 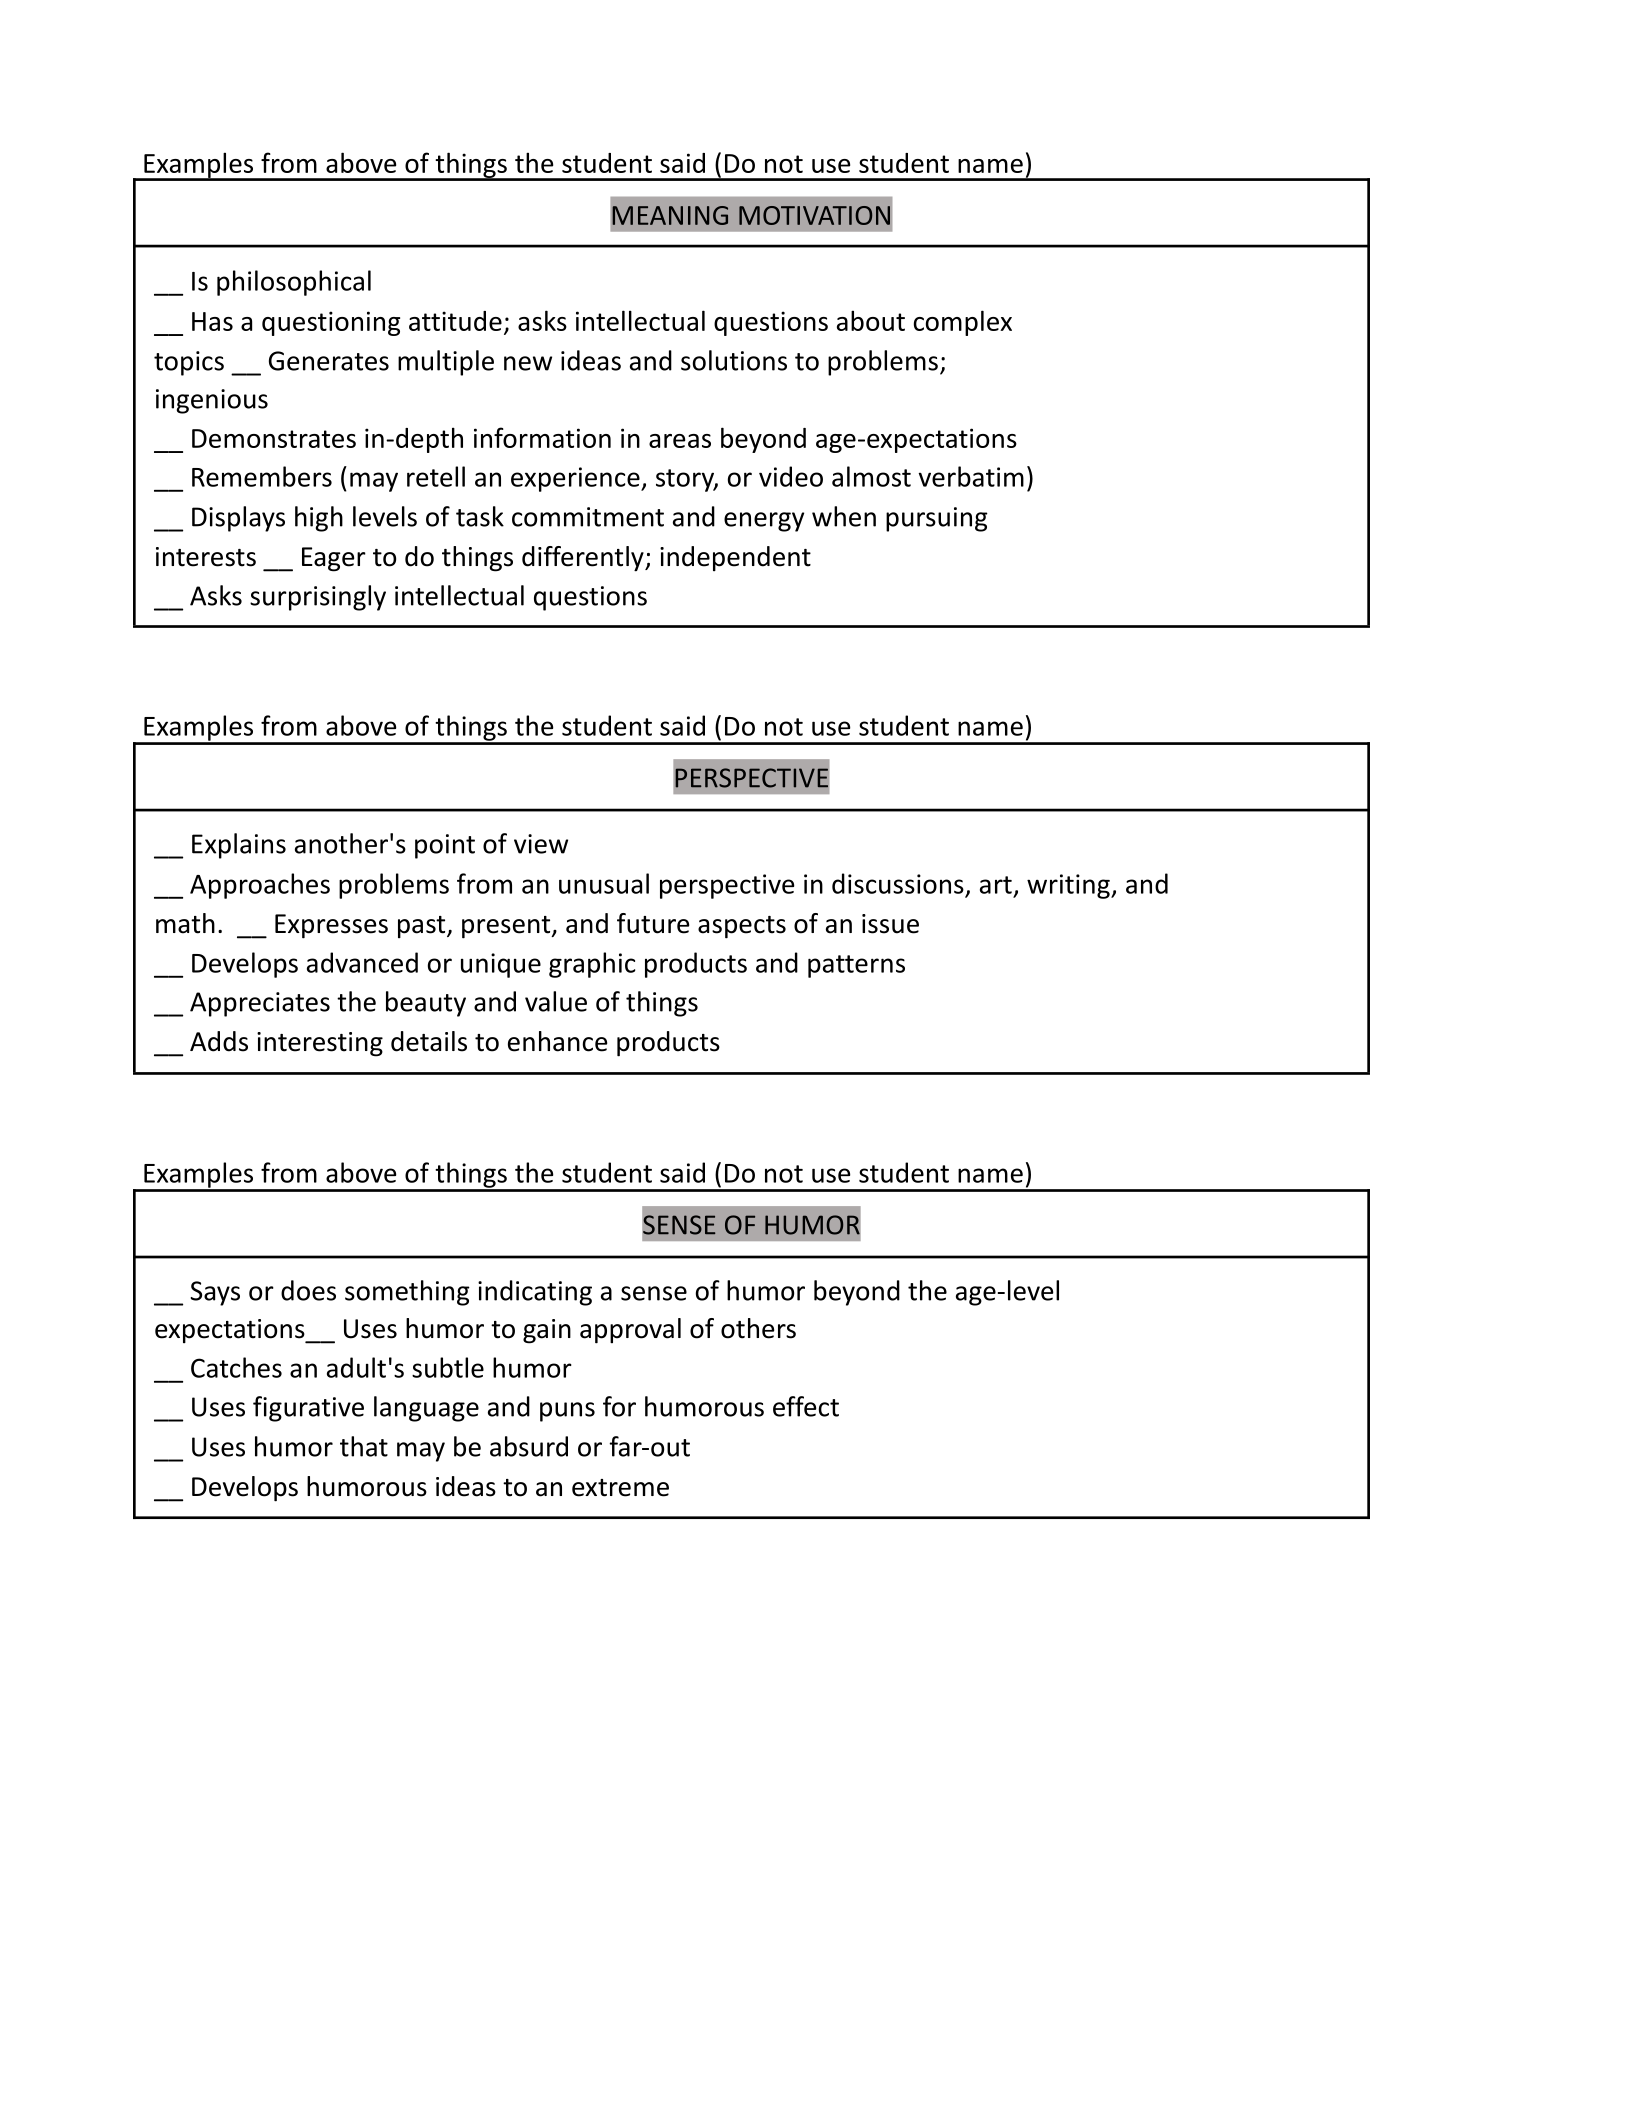 What do you see at coordinates (584, 559) in the image?
I see `differently` at bounding box center [584, 559].
